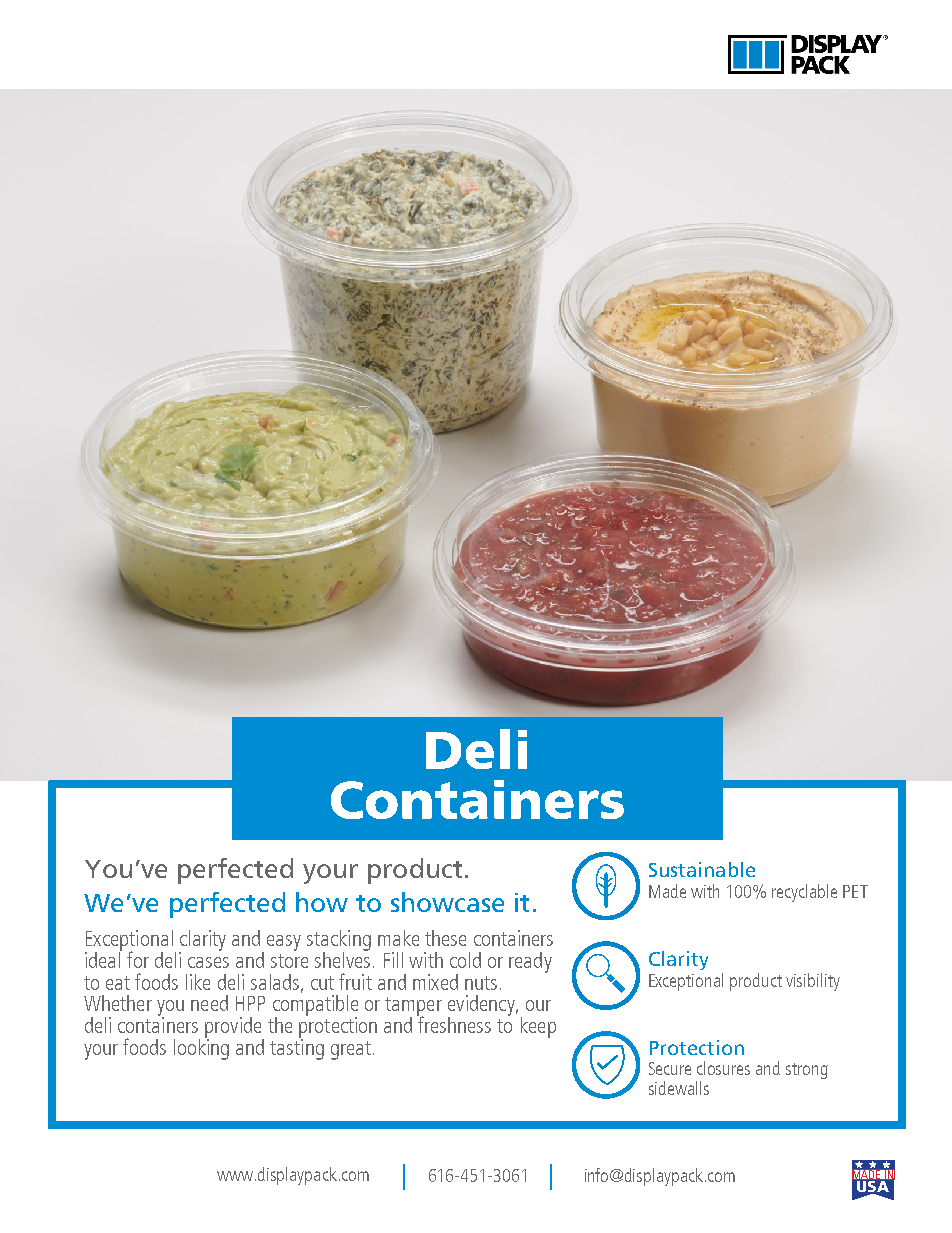 The image size is (952, 1233). I want to click on showcase, so click(447, 902).
